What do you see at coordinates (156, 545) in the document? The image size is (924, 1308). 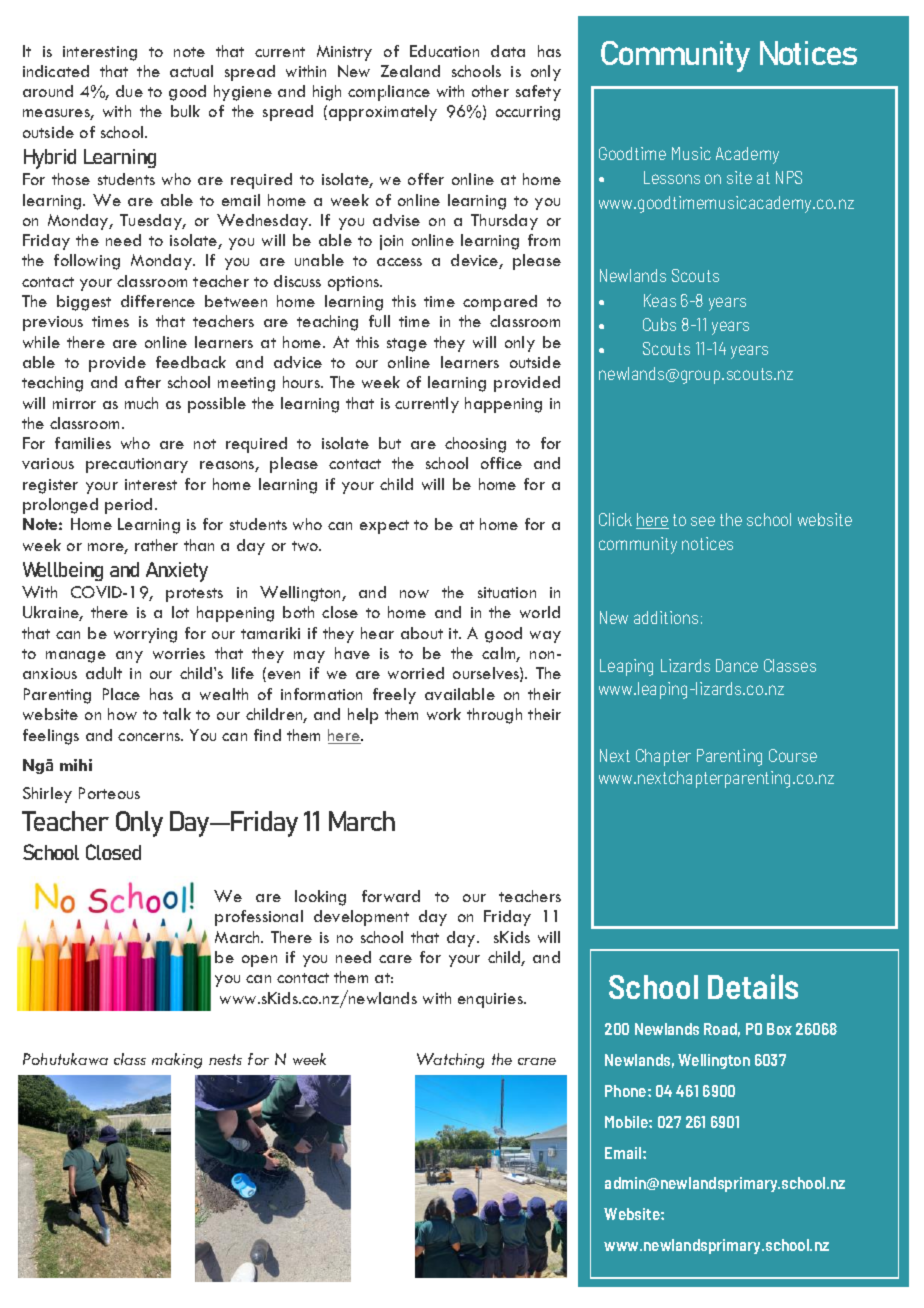 I see `rather` at bounding box center [156, 545].
